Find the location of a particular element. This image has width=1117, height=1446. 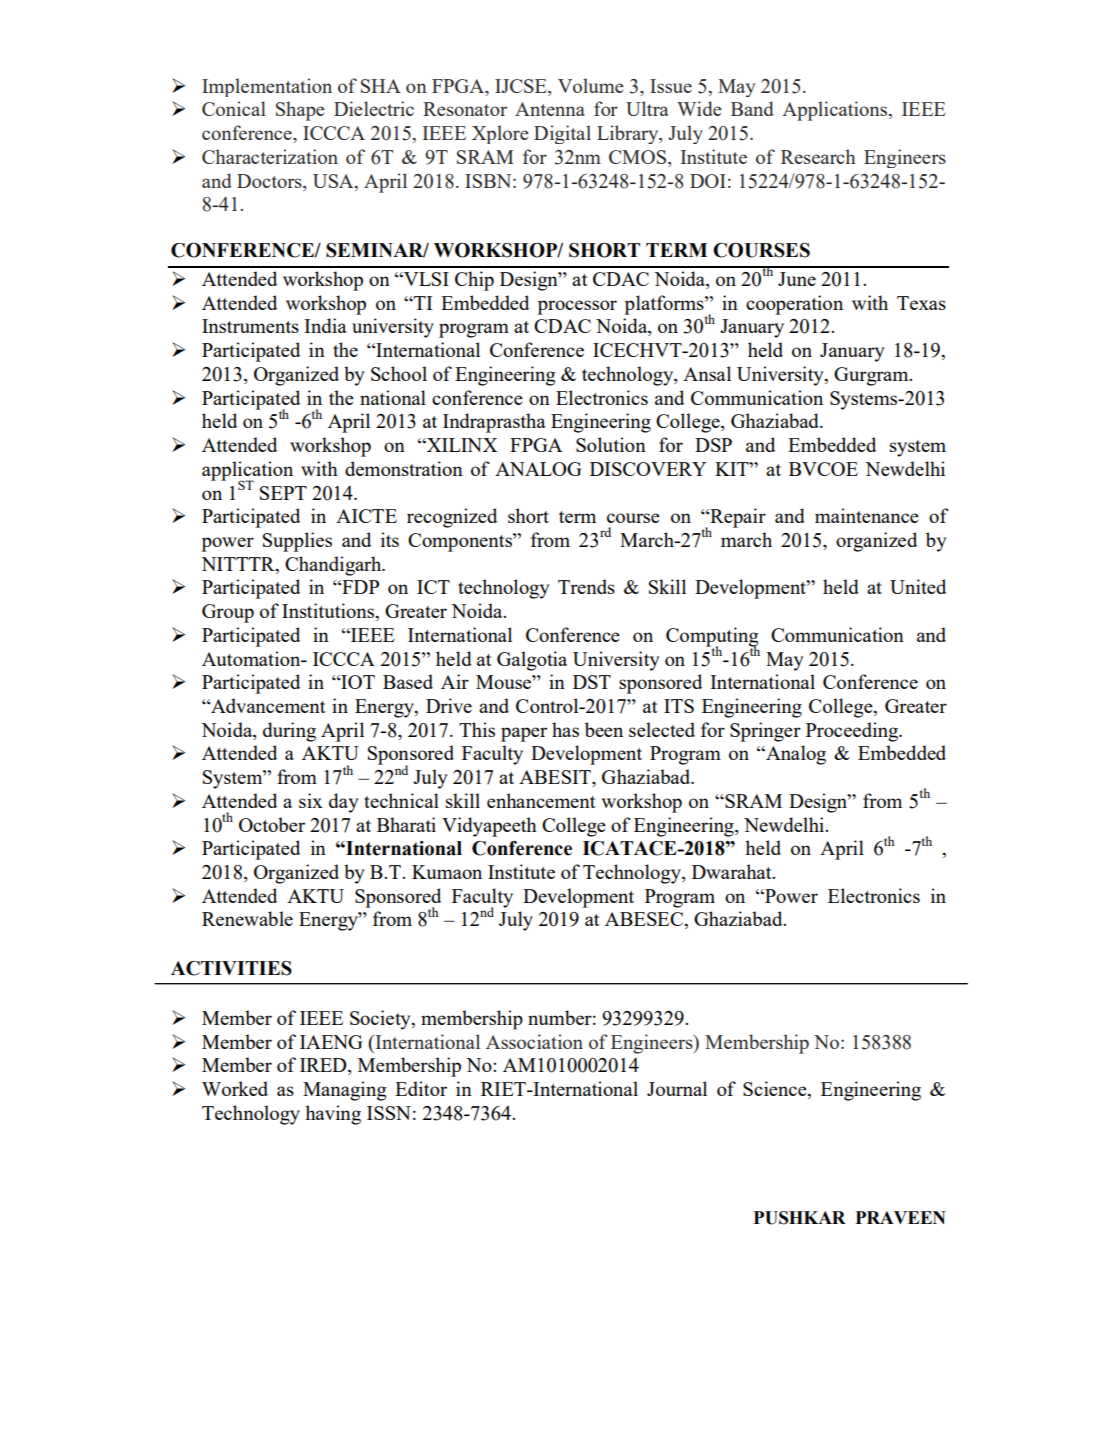

Digital is located at coordinates (562, 134).
